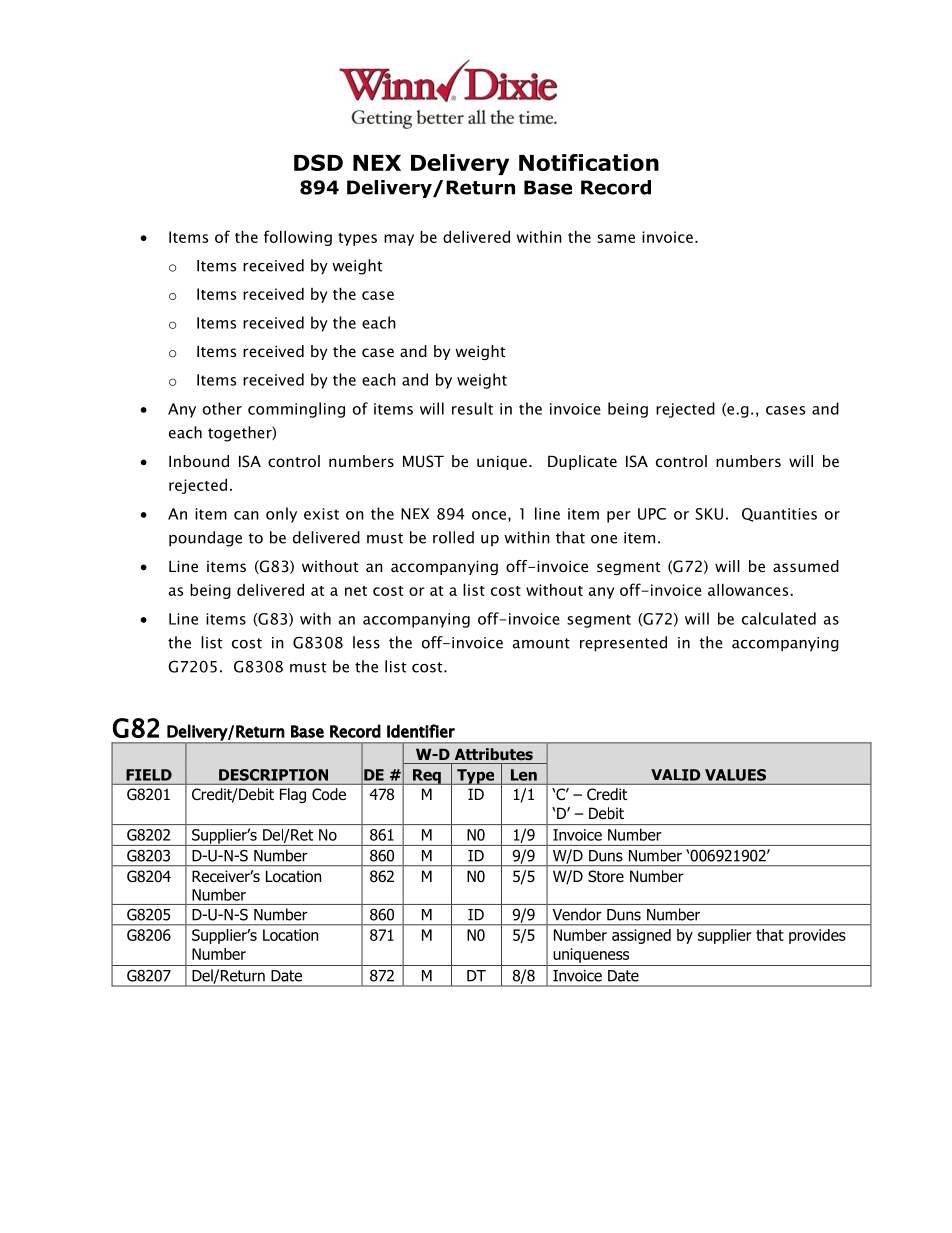 Image resolution: width=952 pixels, height=1233 pixels. What do you see at coordinates (616, 238) in the screenshot?
I see `same` at bounding box center [616, 238].
